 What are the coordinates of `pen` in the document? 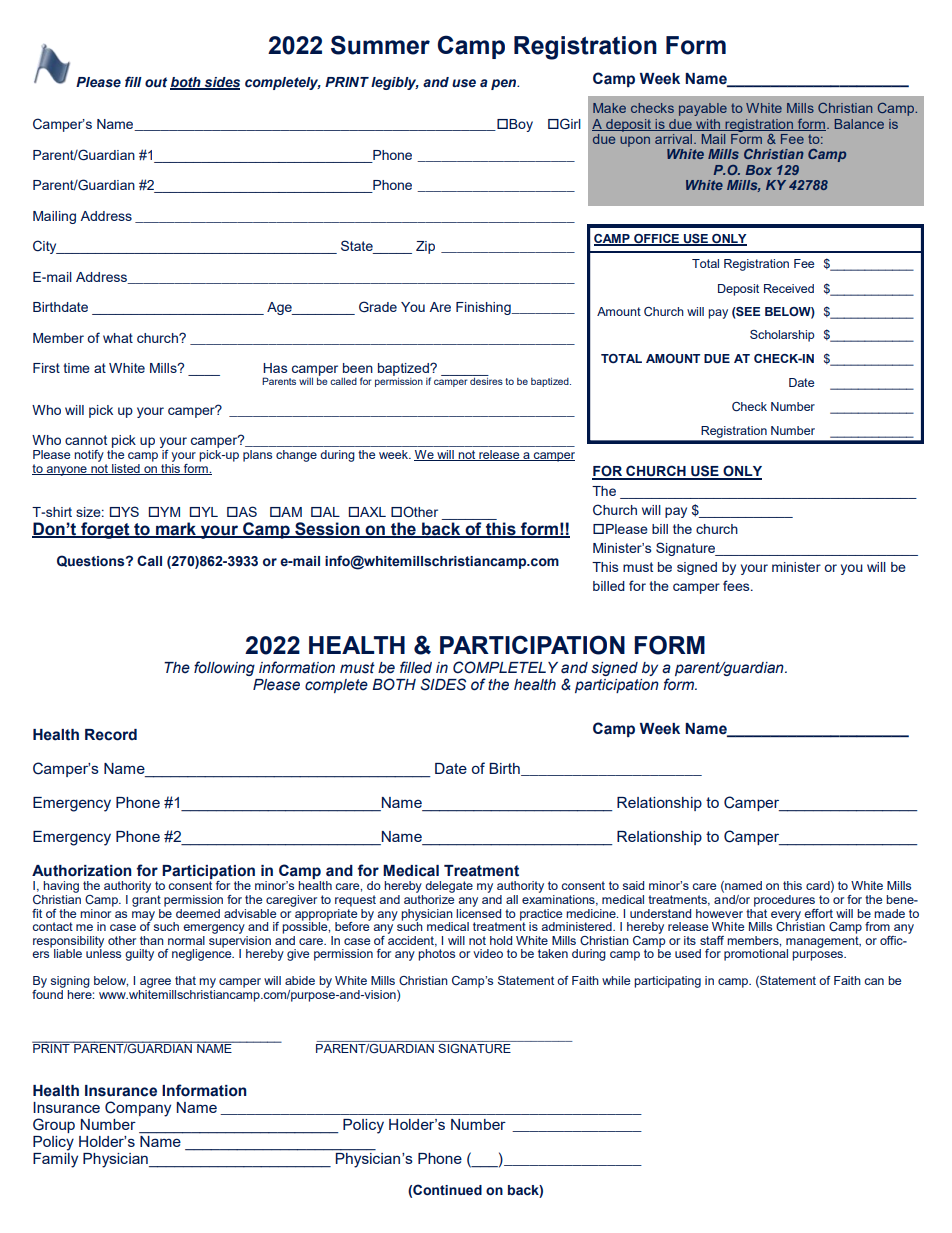 It's located at (505, 84).
